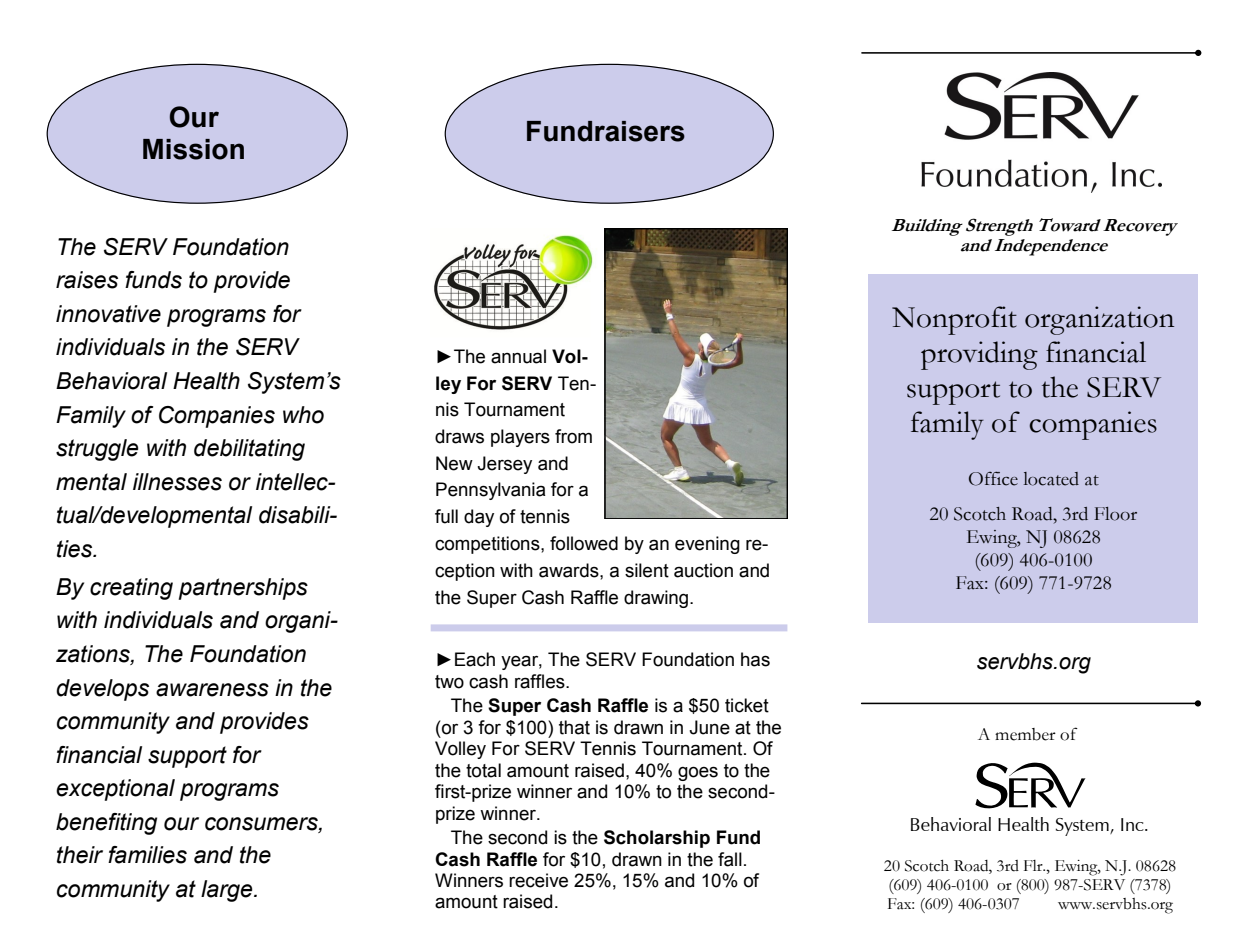 The width and height of the image is (1233, 952). Describe the element at coordinates (228, 891) in the image. I see `large` at that location.
